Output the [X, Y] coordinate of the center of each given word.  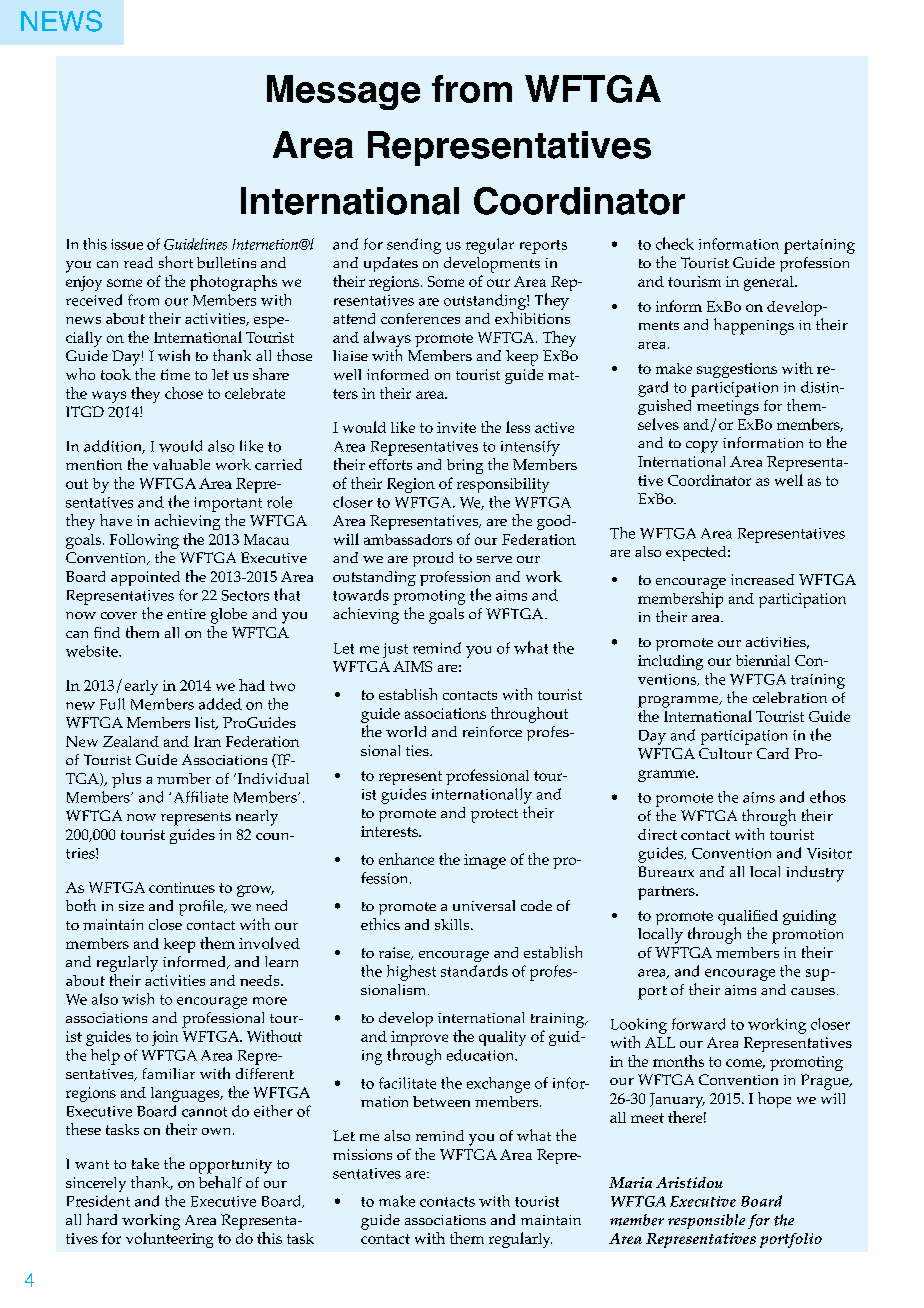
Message [343, 92]
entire [186, 614]
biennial [763, 660]
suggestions [737, 370]
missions [362, 1154]
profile [202, 908]
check [675, 243]
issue [127, 244]
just [395, 650]
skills [453, 924]
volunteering [169, 1240]
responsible [706, 1221]
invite [456, 427]
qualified [748, 917]
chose [184, 393]
